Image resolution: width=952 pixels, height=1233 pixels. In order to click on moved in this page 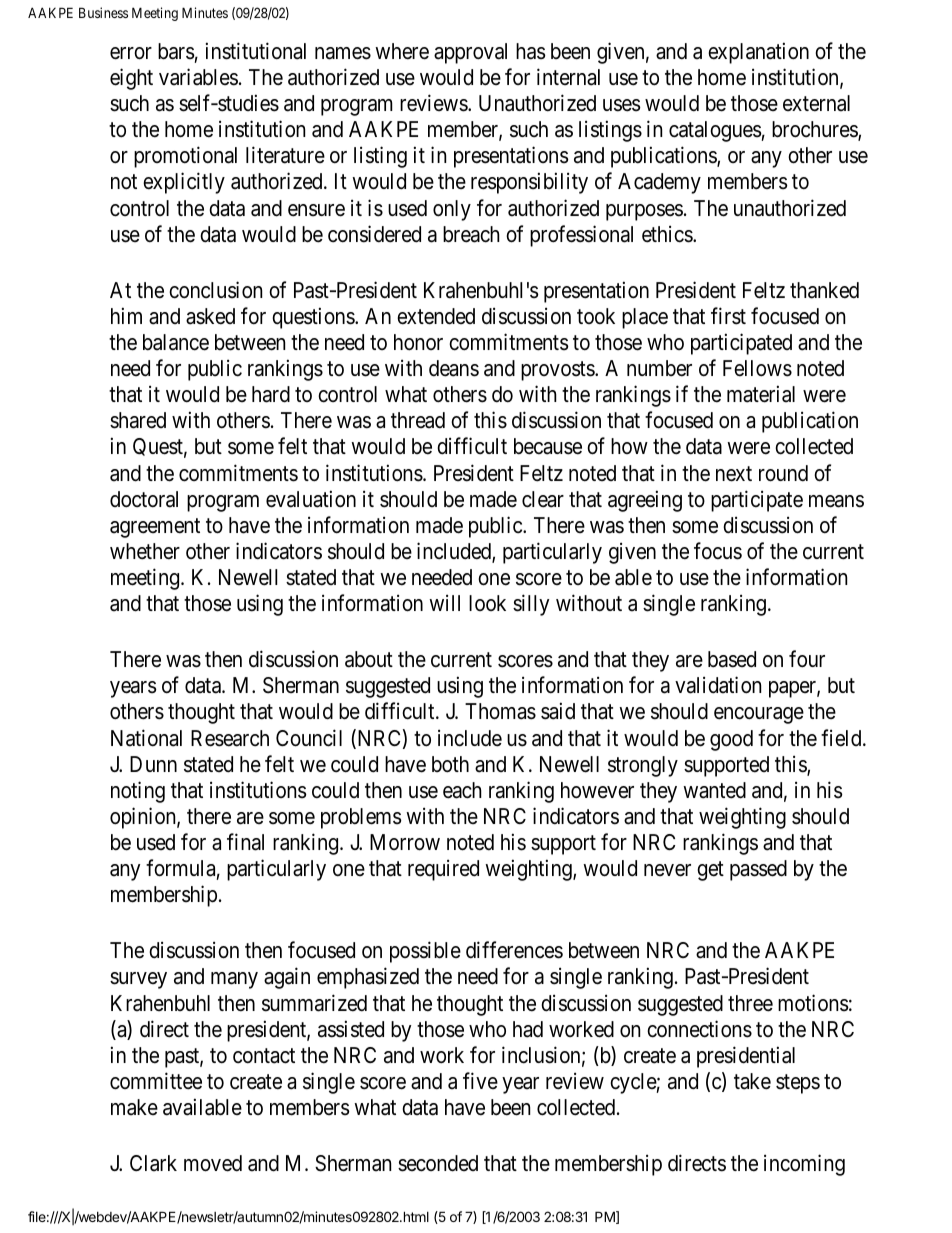, I will do `click(213, 1163)`.
